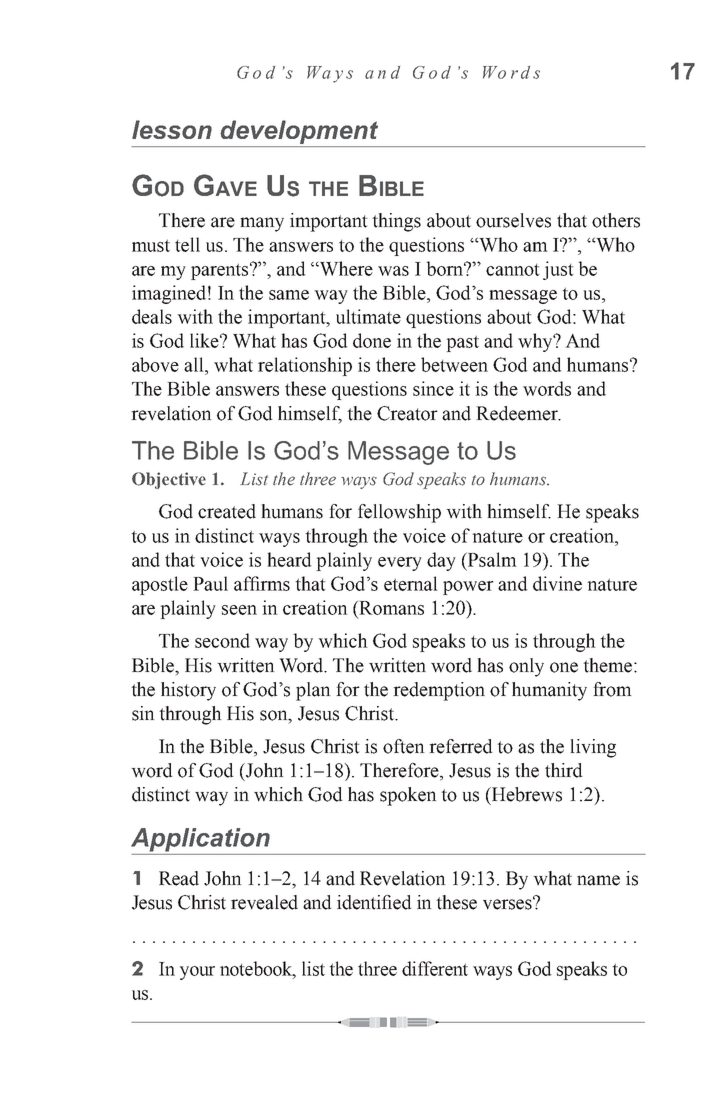 Image resolution: width=722 pixels, height=1116 pixels. I want to click on things, so click(396, 222).
